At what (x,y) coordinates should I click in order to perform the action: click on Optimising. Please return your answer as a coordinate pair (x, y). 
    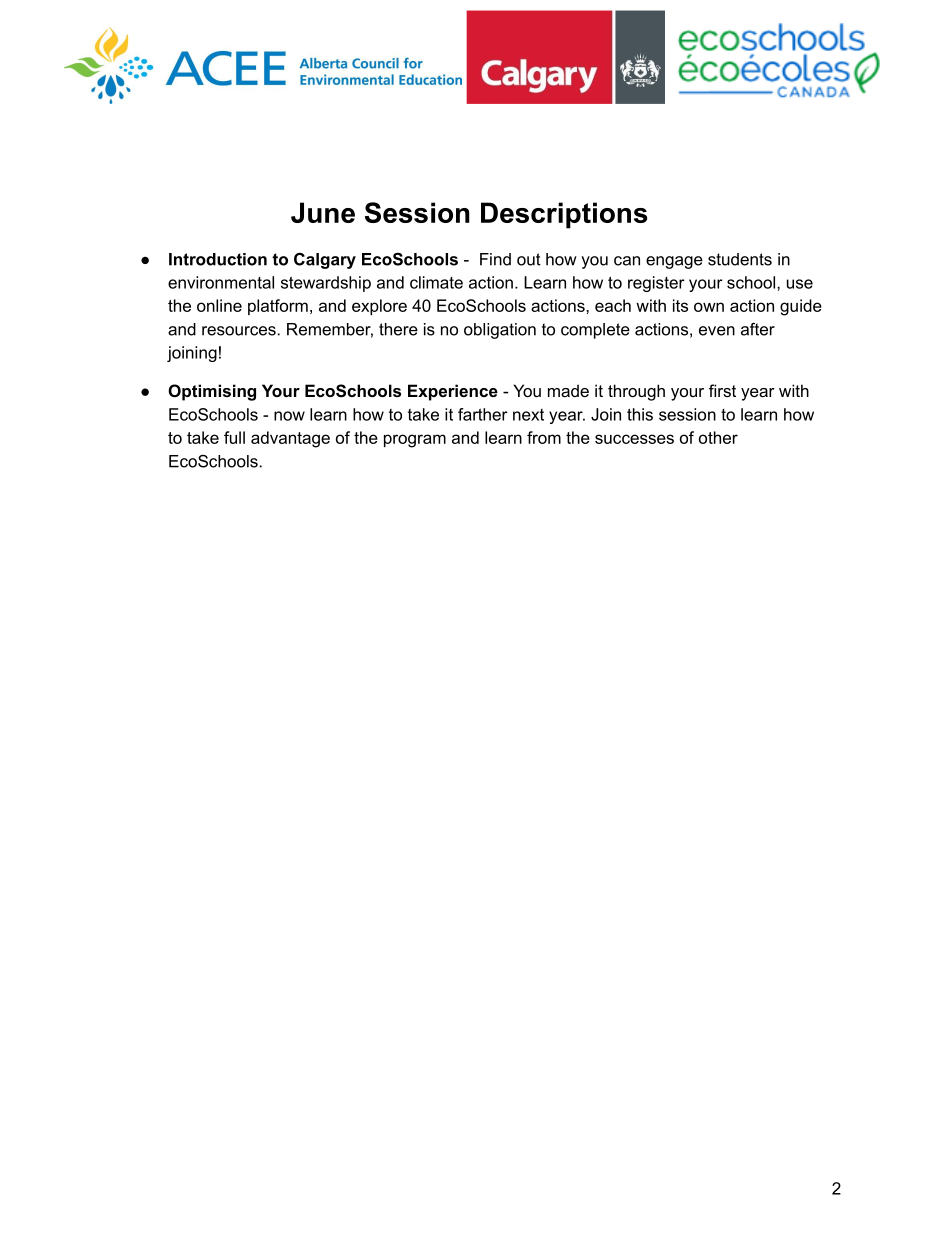
    Looking at the image, I should click on (212, 392).
